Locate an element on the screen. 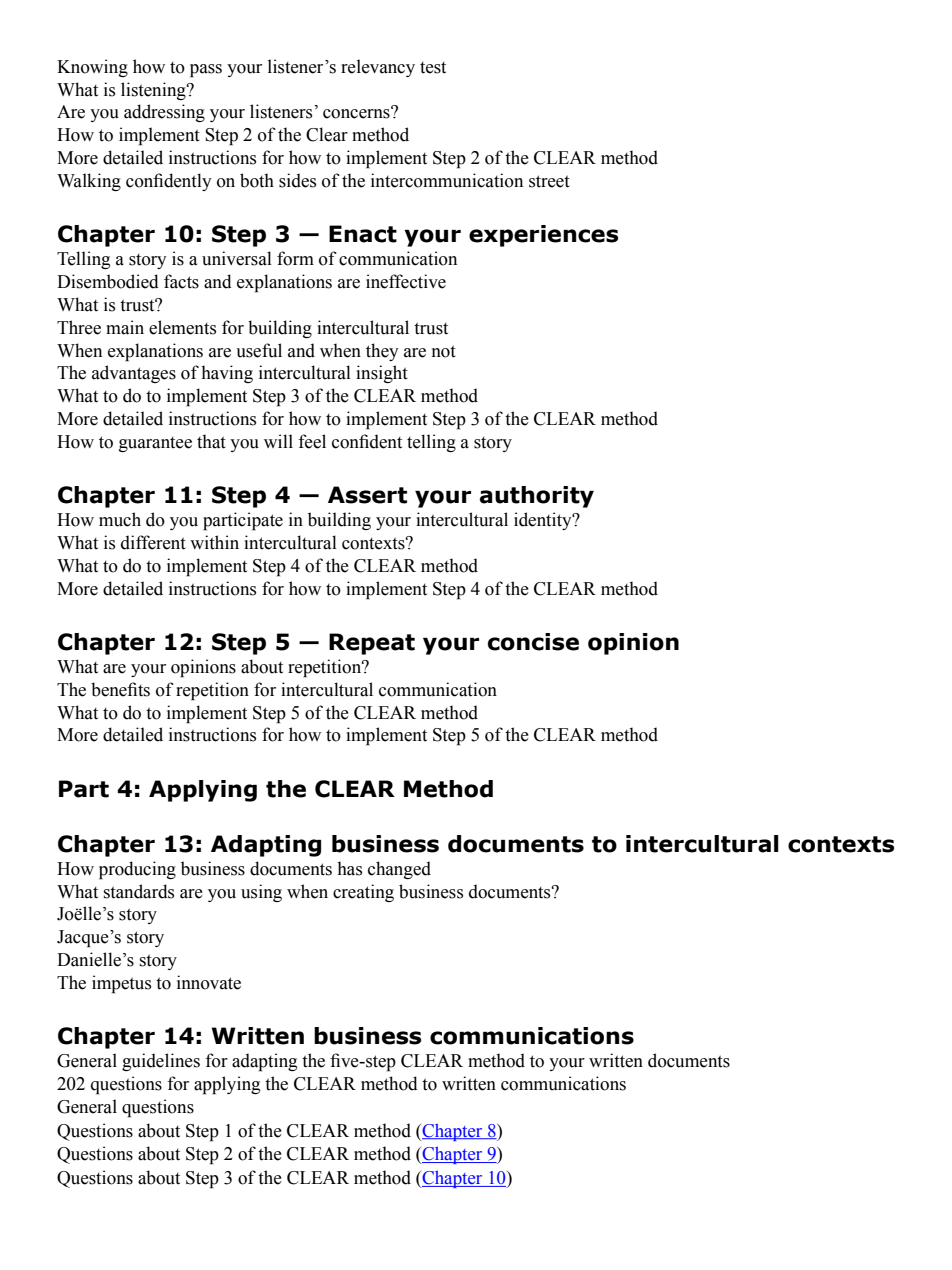 The width and height of the screenshot is (952, 1270). test is located at coordinates (433, 68).
